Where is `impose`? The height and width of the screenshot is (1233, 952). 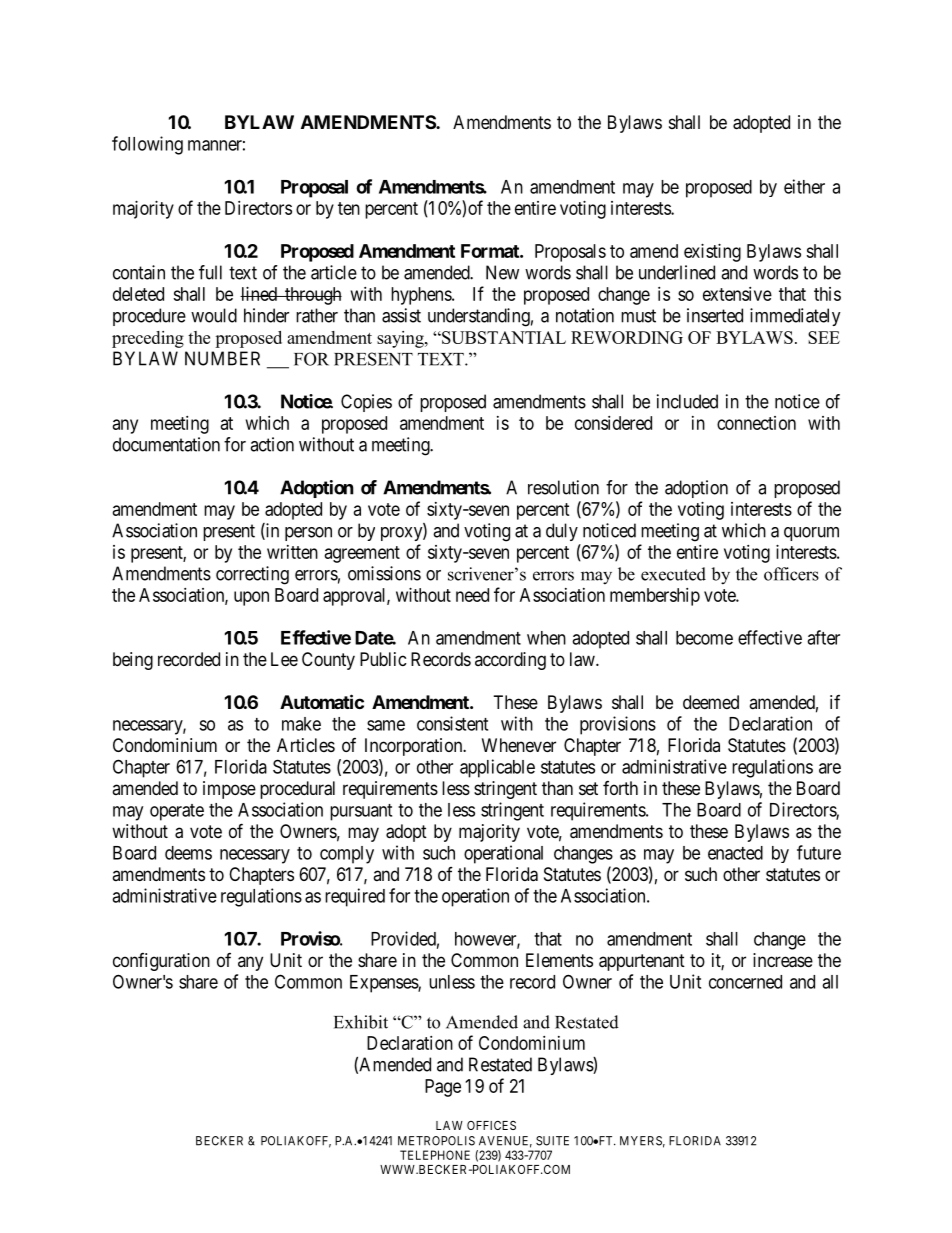 impose is located at coordinates (229, 790).
